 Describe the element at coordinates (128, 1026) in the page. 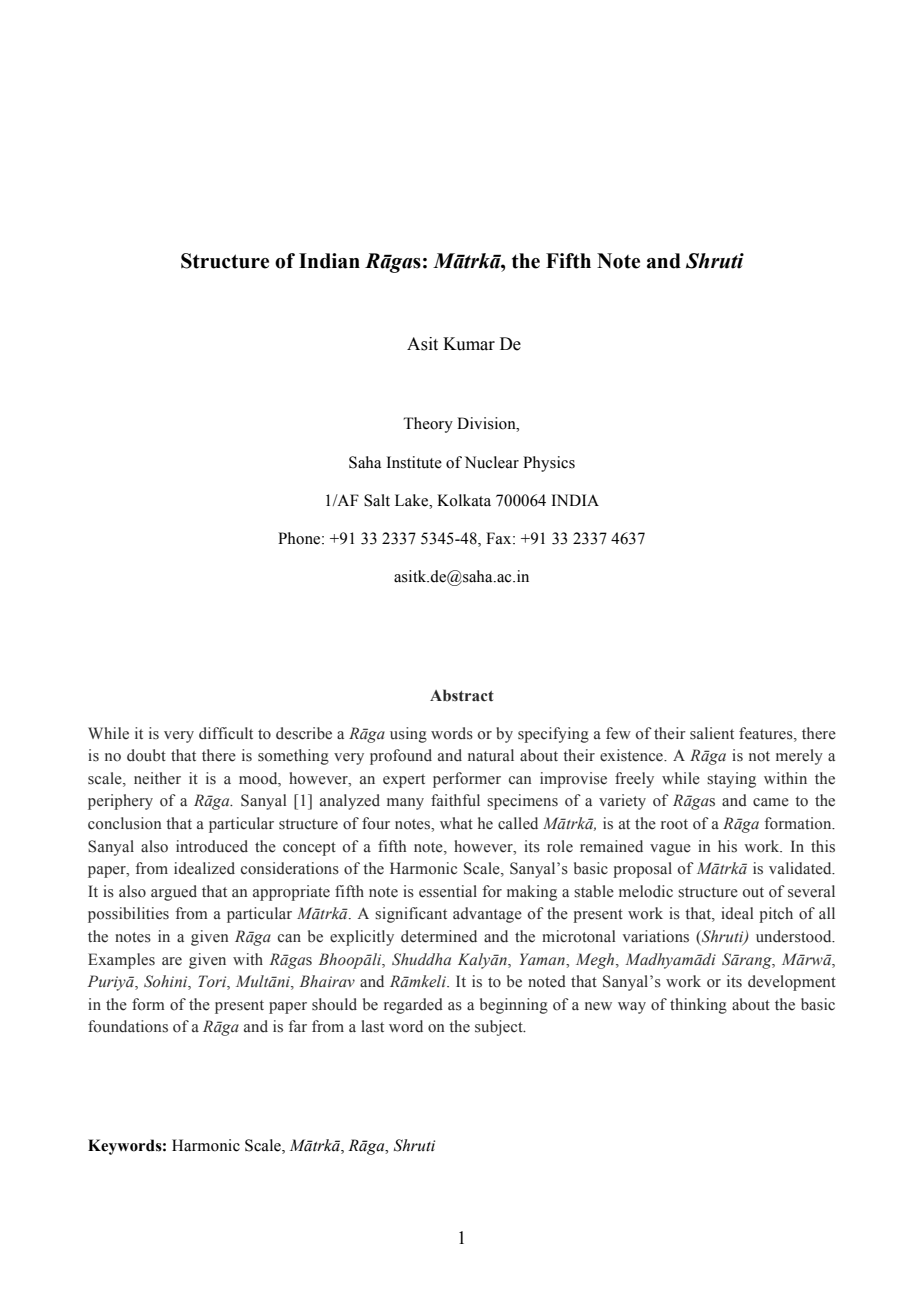

I see `foundations` at that location.
